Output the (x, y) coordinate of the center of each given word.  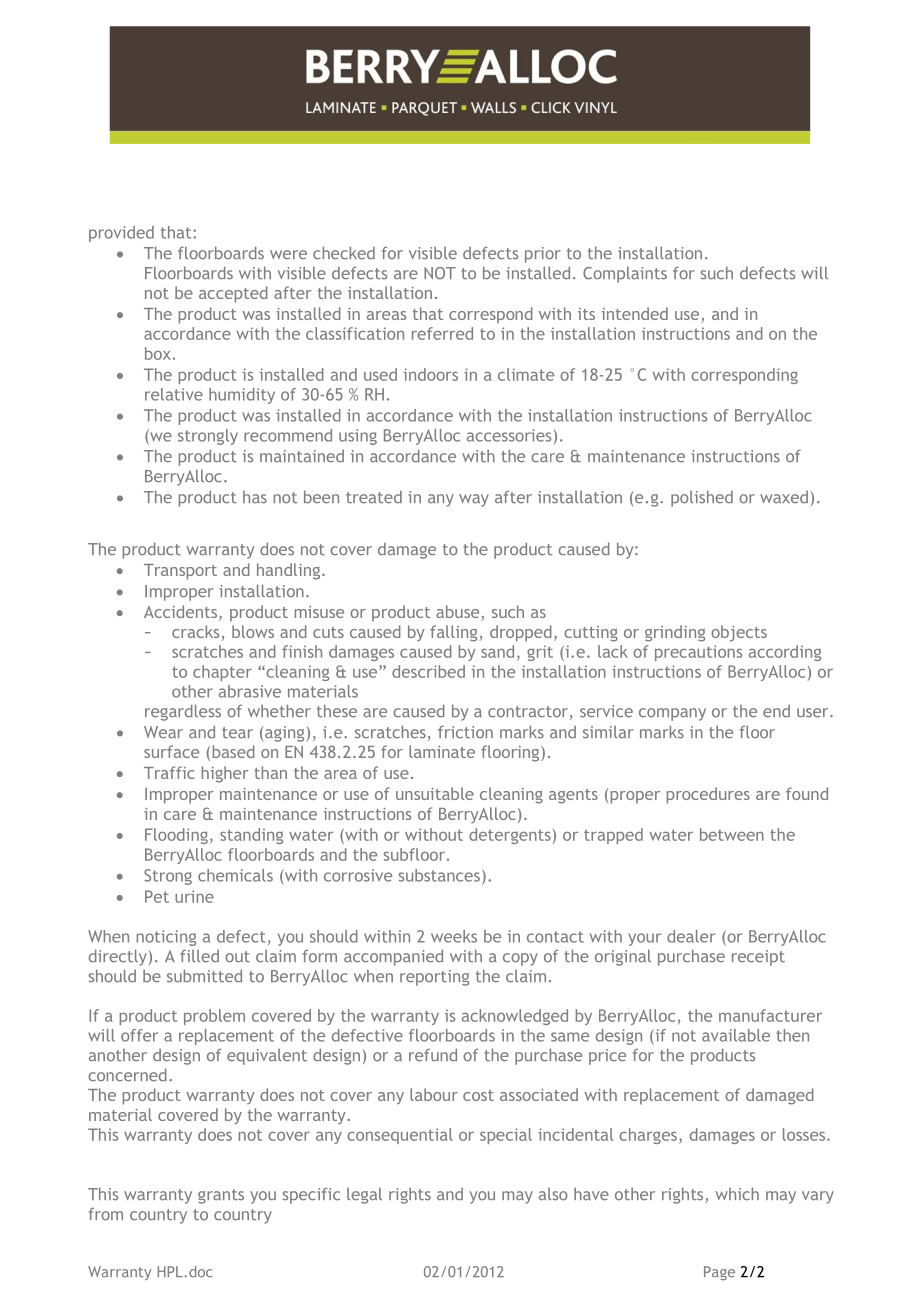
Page (719, 1273)
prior (543, 255)
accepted (233, 294)
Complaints (625, 274)
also (553, 1194)
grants (221, 1196)
